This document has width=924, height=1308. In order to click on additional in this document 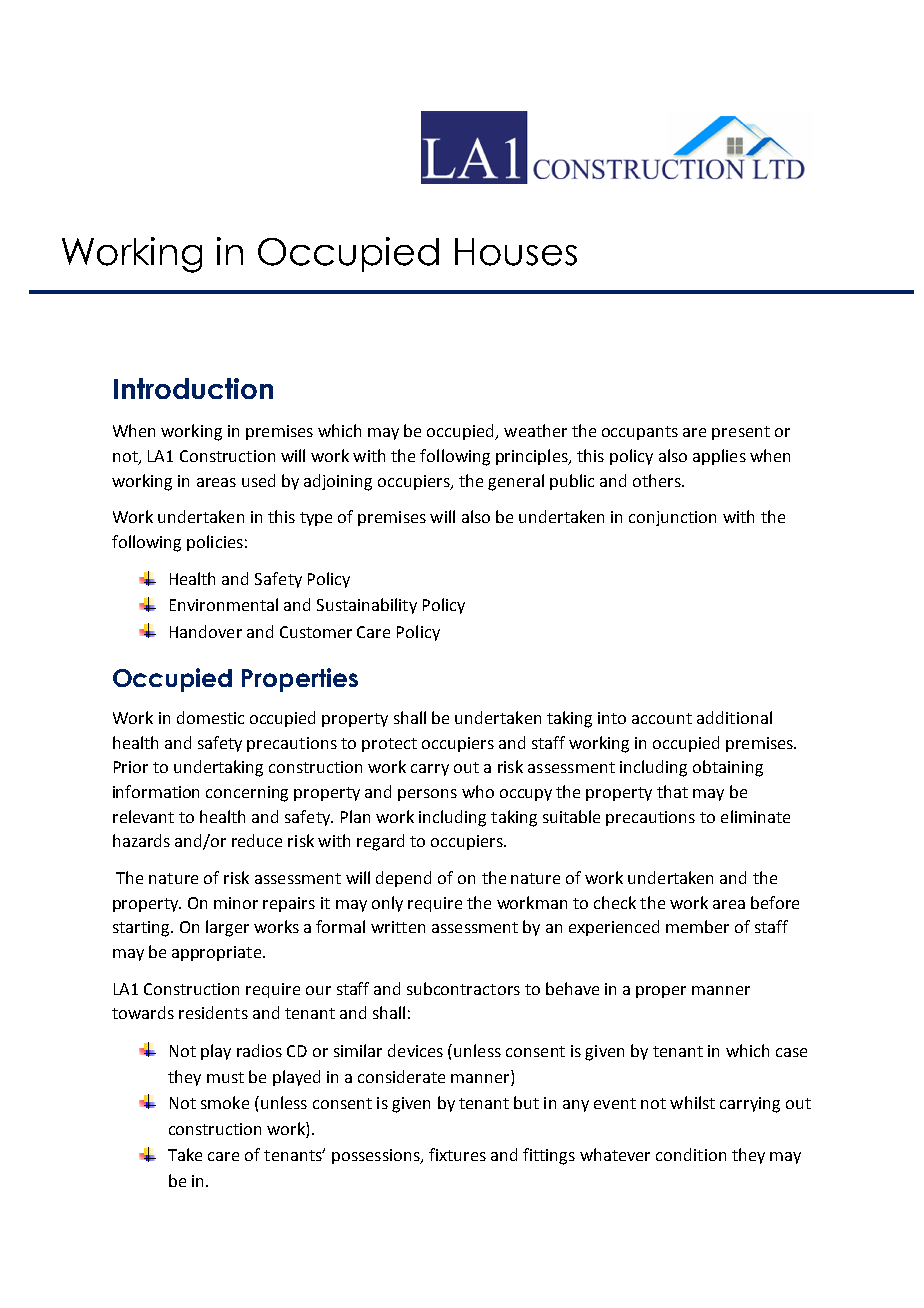, I will do `click(734, 717)`.
